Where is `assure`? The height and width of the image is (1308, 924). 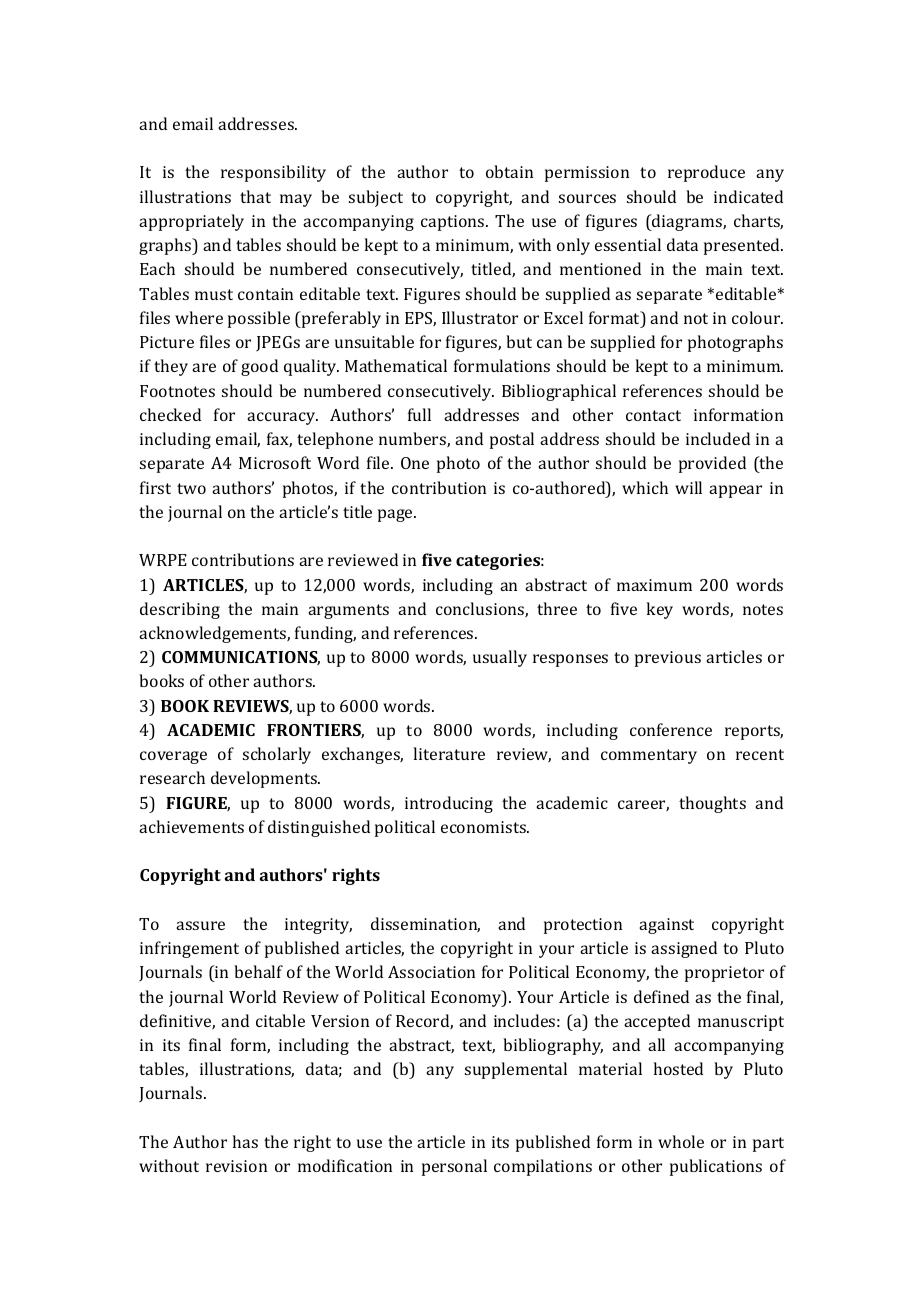
assure is located at coordinates (200, 925).
